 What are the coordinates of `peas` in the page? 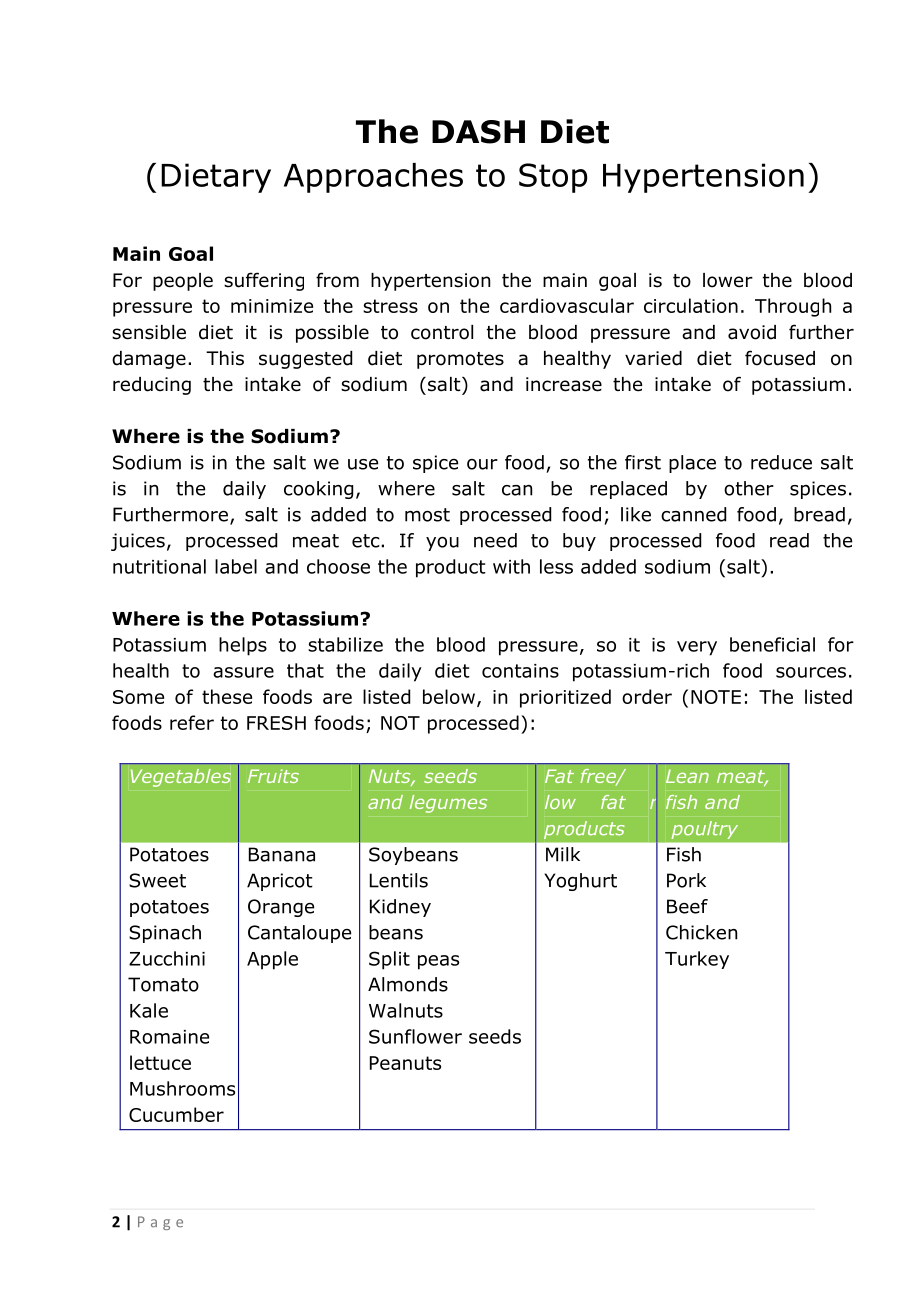 It's located at (438, 962).
